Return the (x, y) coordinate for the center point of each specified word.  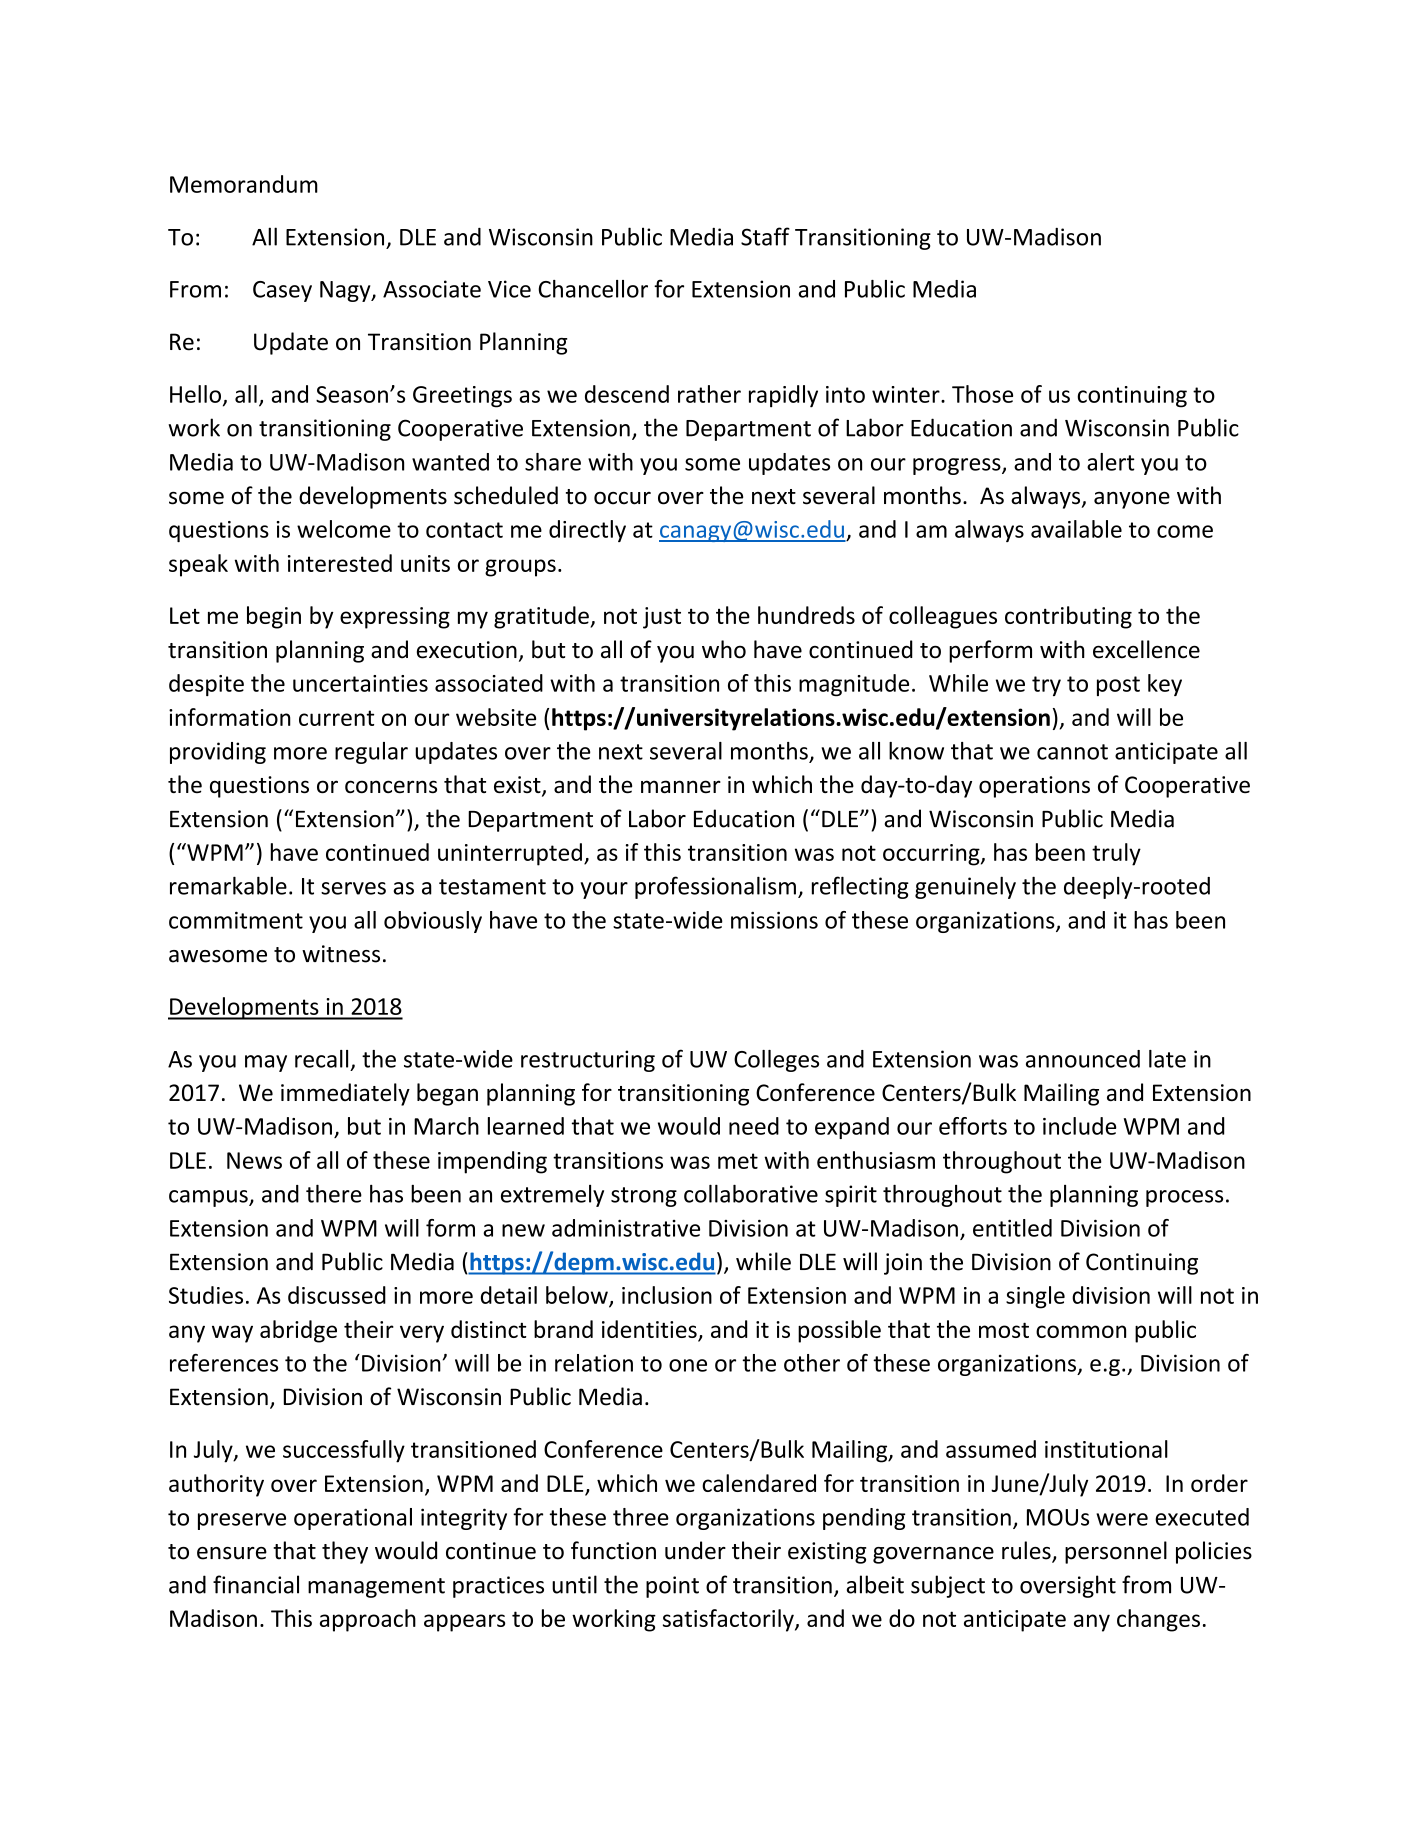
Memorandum (244, 184)
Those (982, 394)
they (345, 1552)
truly (1116, 854)
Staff (765, 236)
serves (353, 888)
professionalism (715, 887)
